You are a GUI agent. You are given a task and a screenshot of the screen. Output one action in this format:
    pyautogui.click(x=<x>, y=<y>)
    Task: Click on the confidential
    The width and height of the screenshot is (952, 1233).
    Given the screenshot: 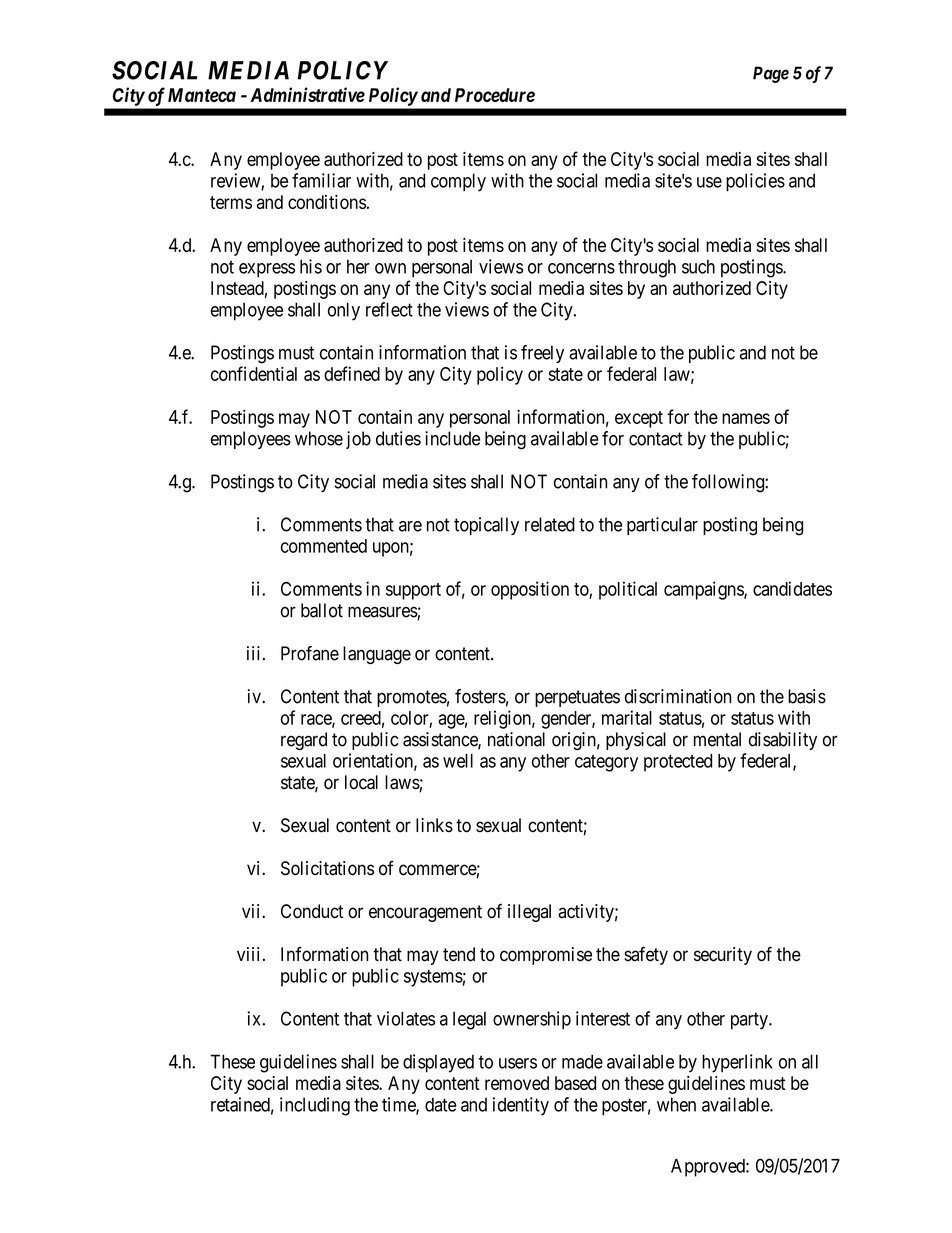 What is the action you would take?
    pyautogui.click(x=254, y=373)
